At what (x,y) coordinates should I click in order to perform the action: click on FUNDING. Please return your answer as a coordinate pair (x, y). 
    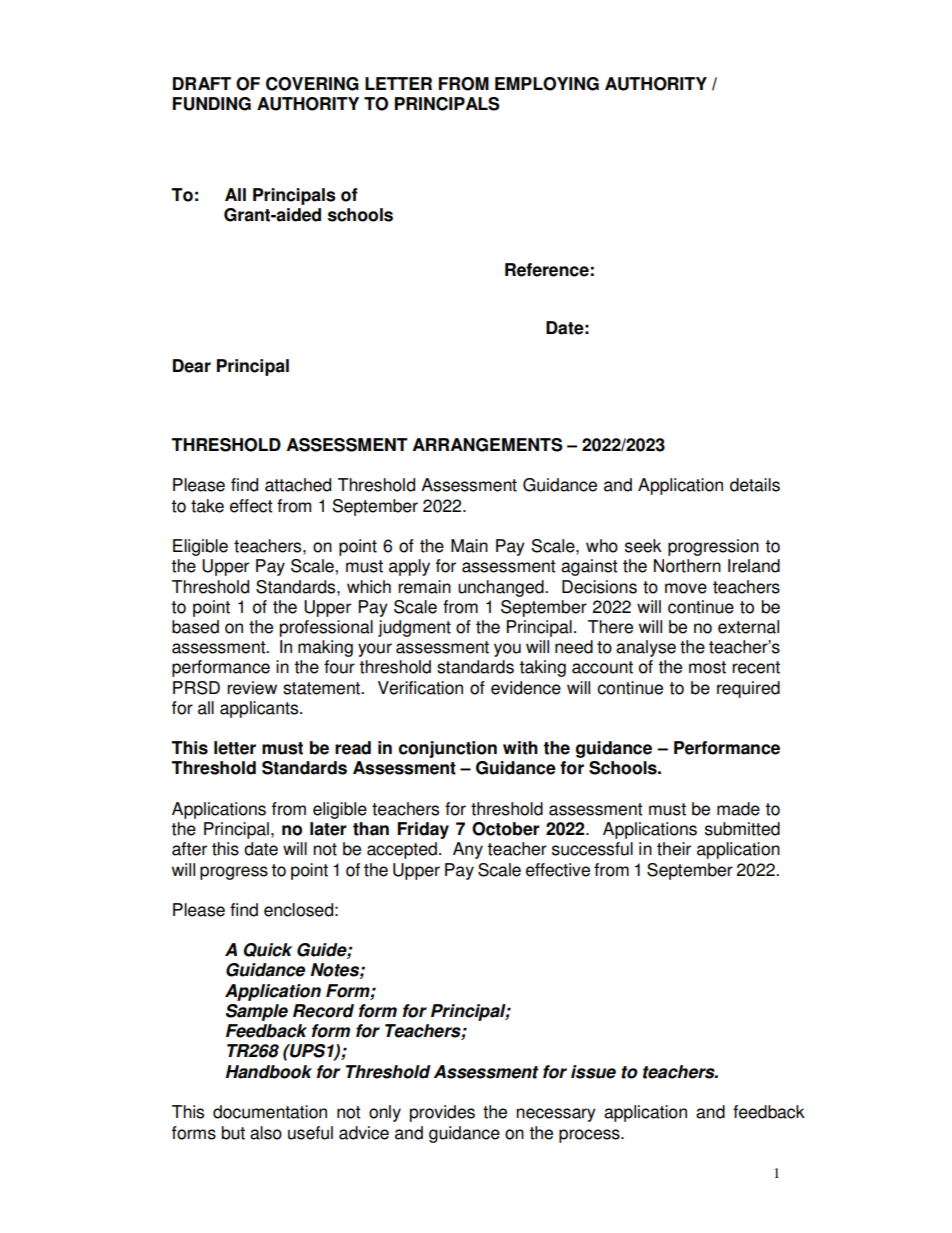
    Looking at the image, I should click on (212, 104).
